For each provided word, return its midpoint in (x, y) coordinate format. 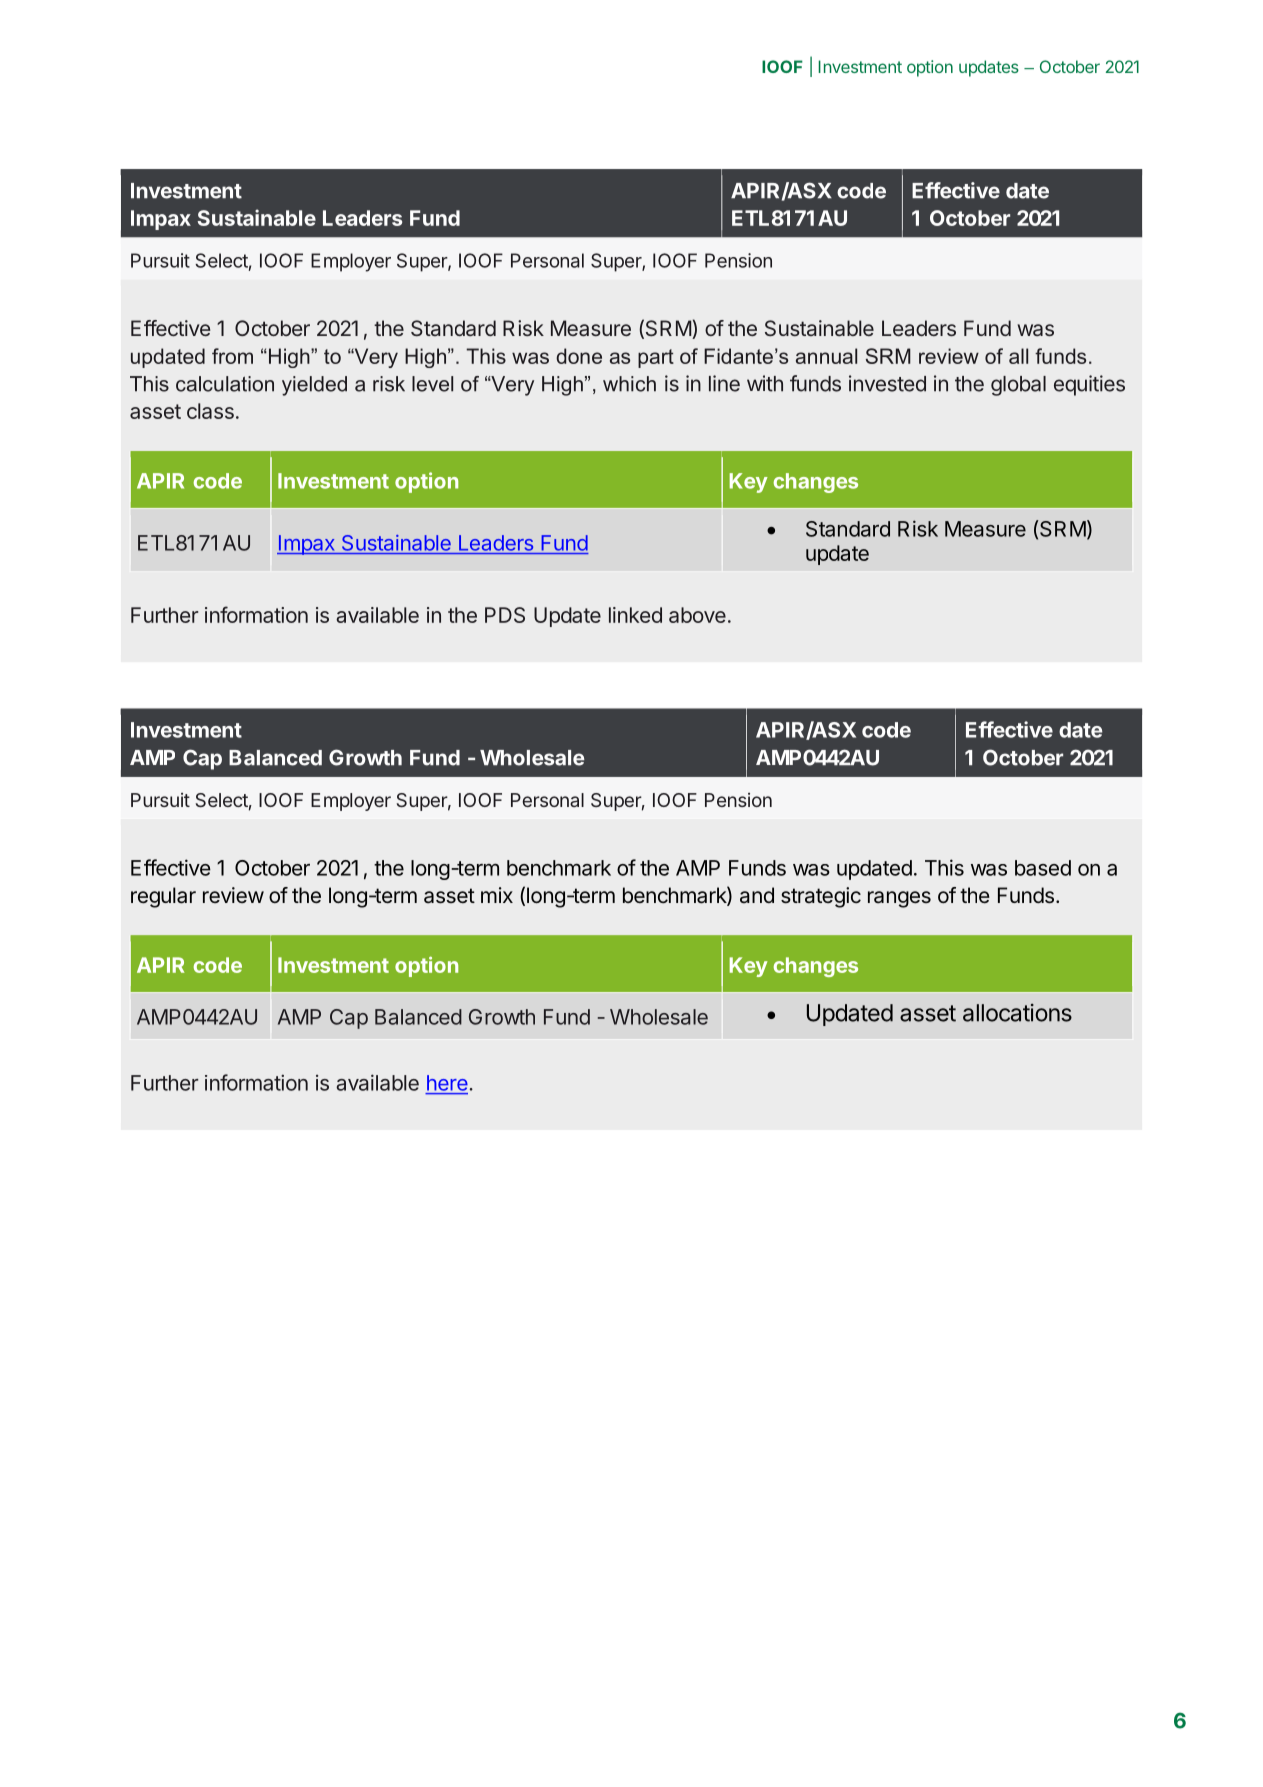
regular (163, 897)
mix (497, 895)
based (1043, 868)
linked (635, 615)
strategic (821, 897)
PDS (505, 615)
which (629, 384)
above (697, 615)
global (1018, 386)
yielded (314, 386)
